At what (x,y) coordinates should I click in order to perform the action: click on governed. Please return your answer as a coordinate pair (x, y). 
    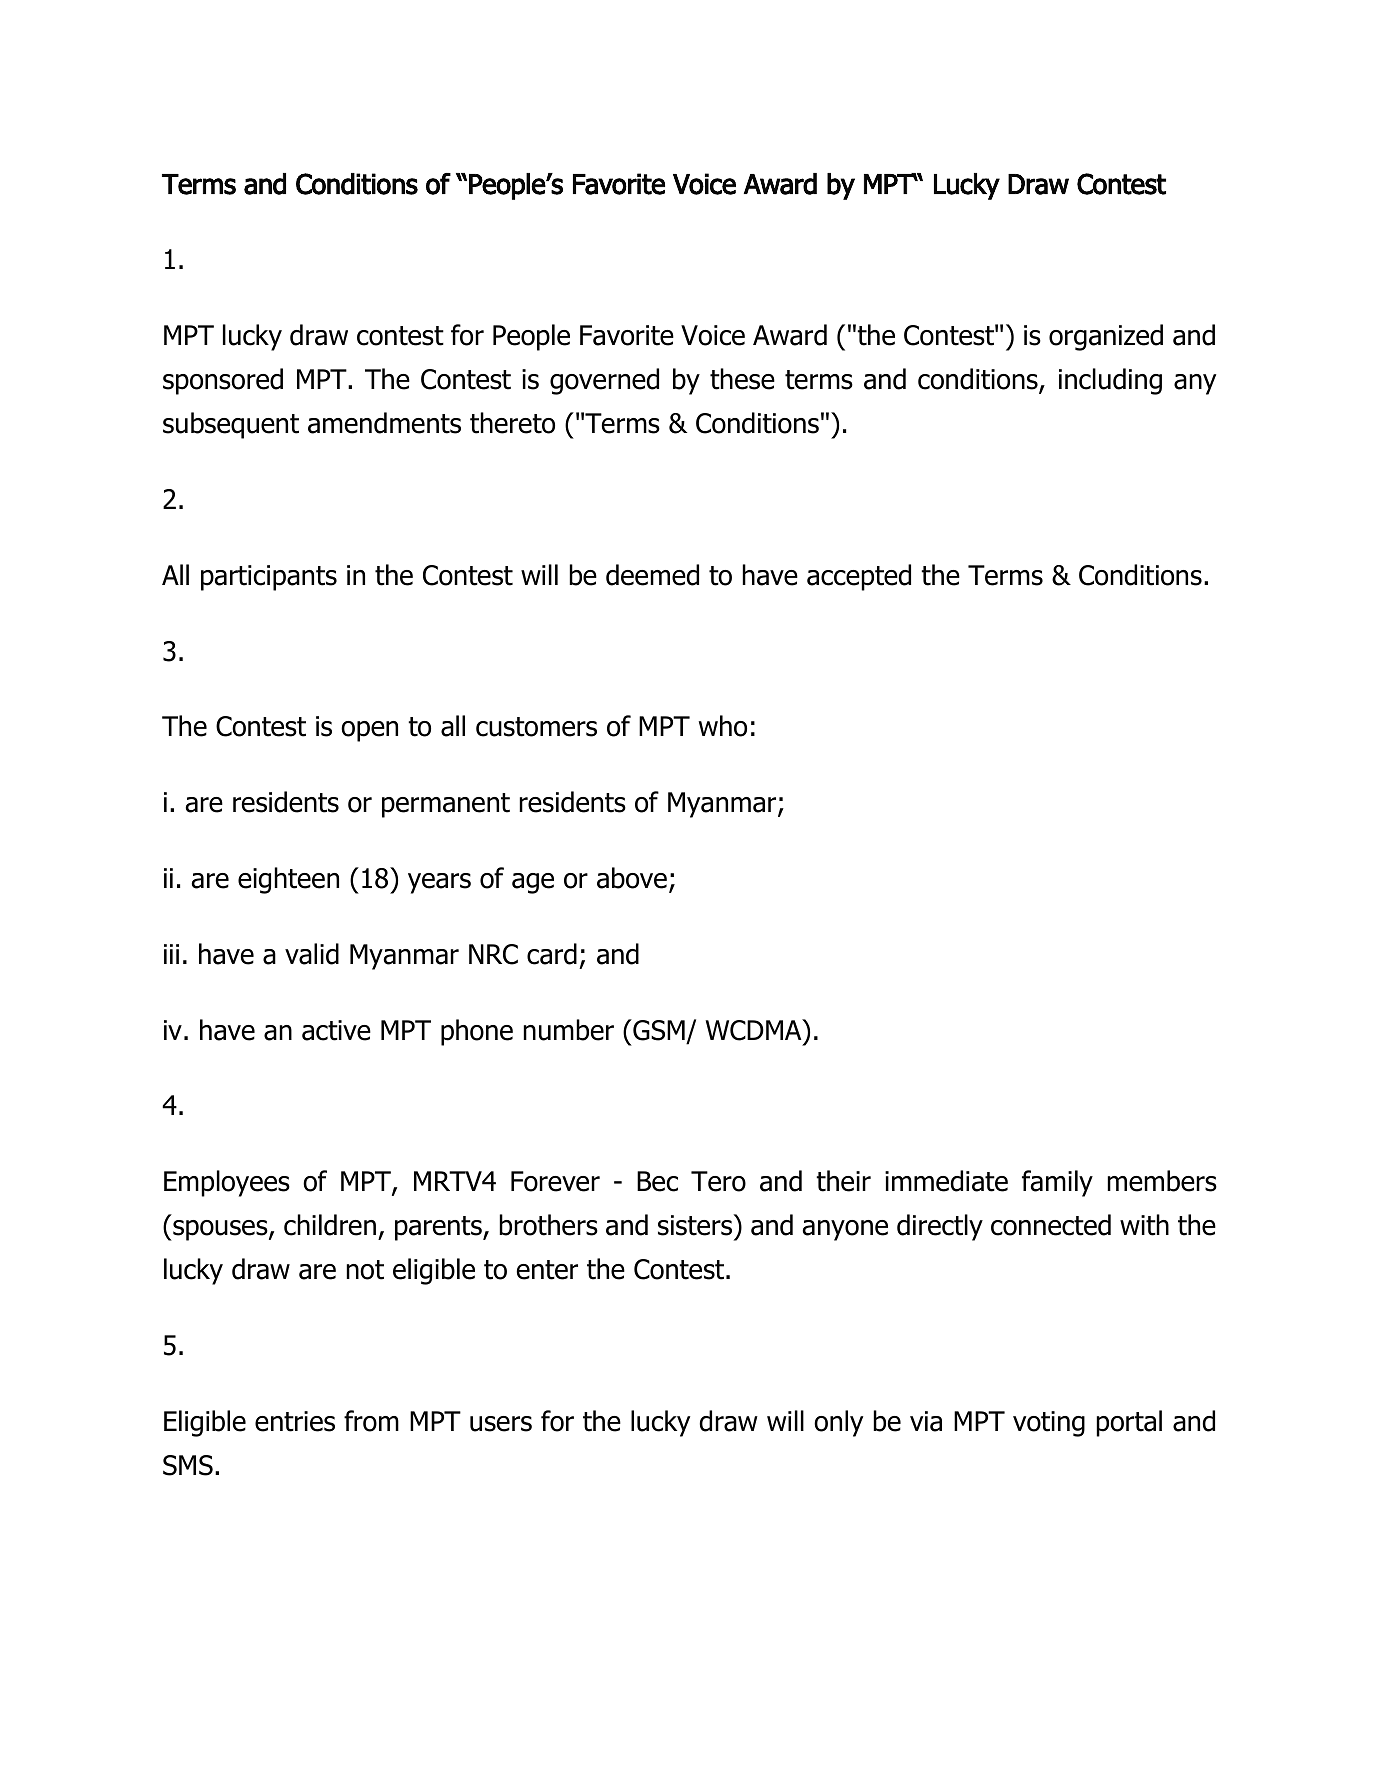
    Looking at the image, I should click on (604, 381).
